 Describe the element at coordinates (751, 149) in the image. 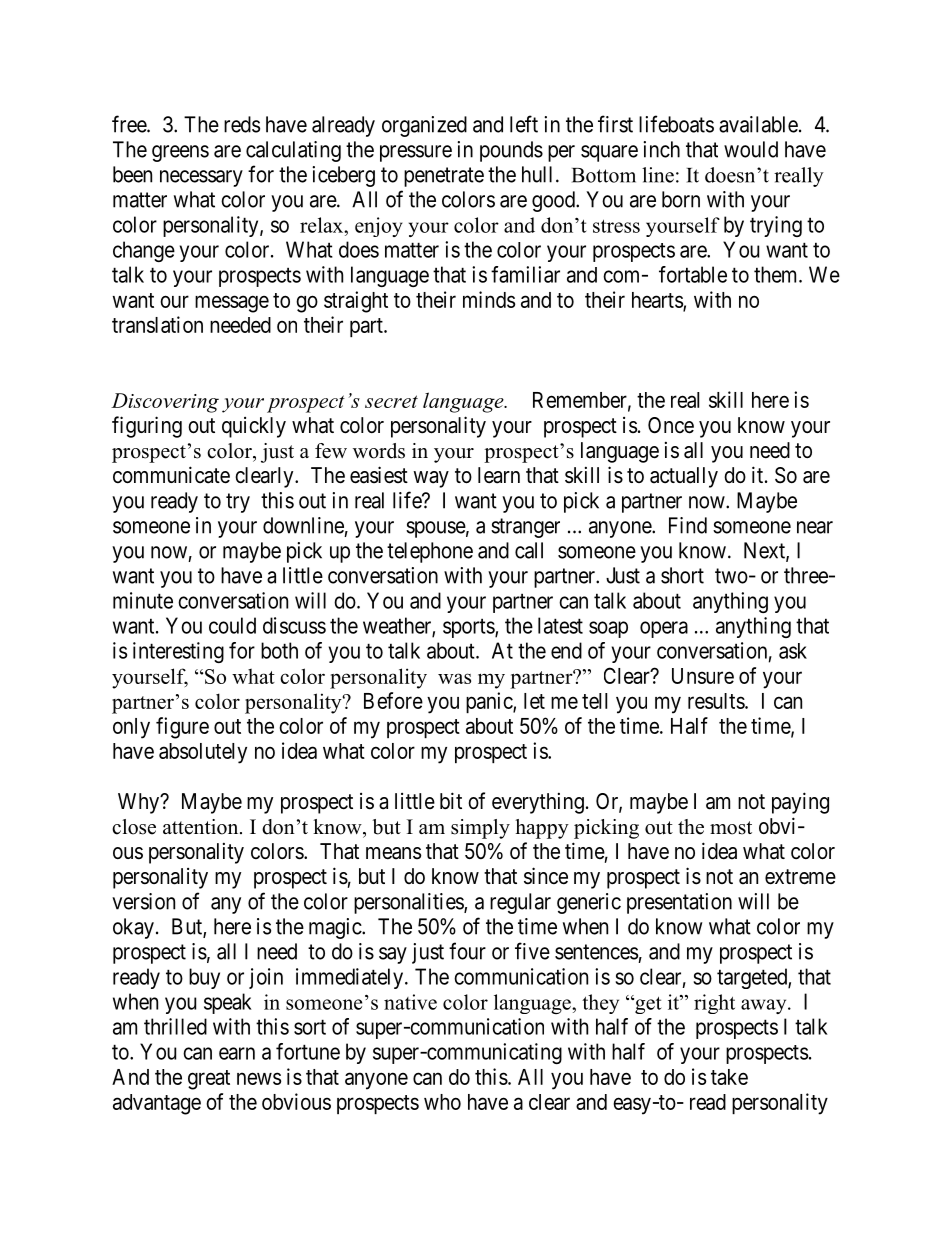

I see `would` at that location.
